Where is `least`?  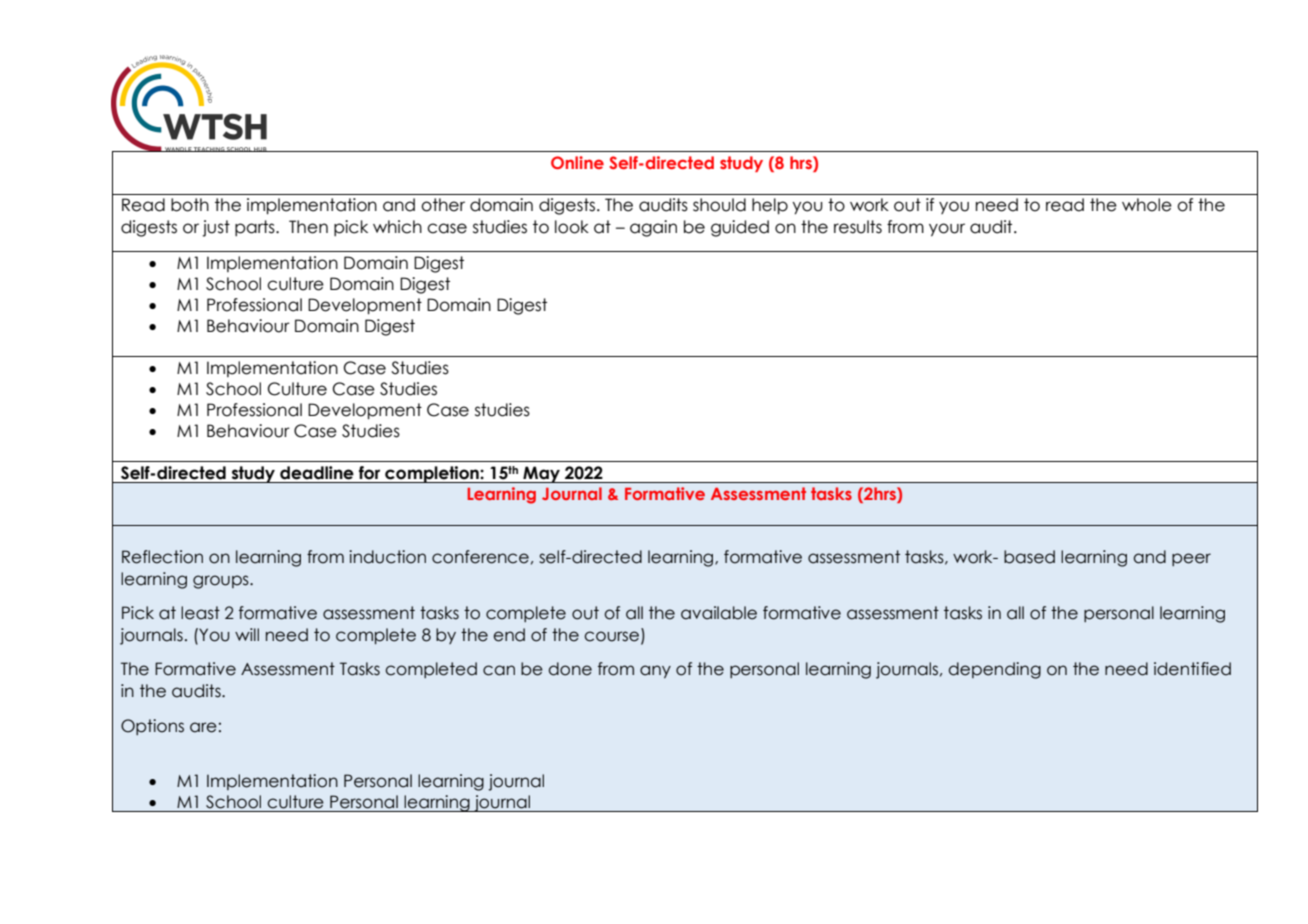
least is located at coordinates (200, 613).
